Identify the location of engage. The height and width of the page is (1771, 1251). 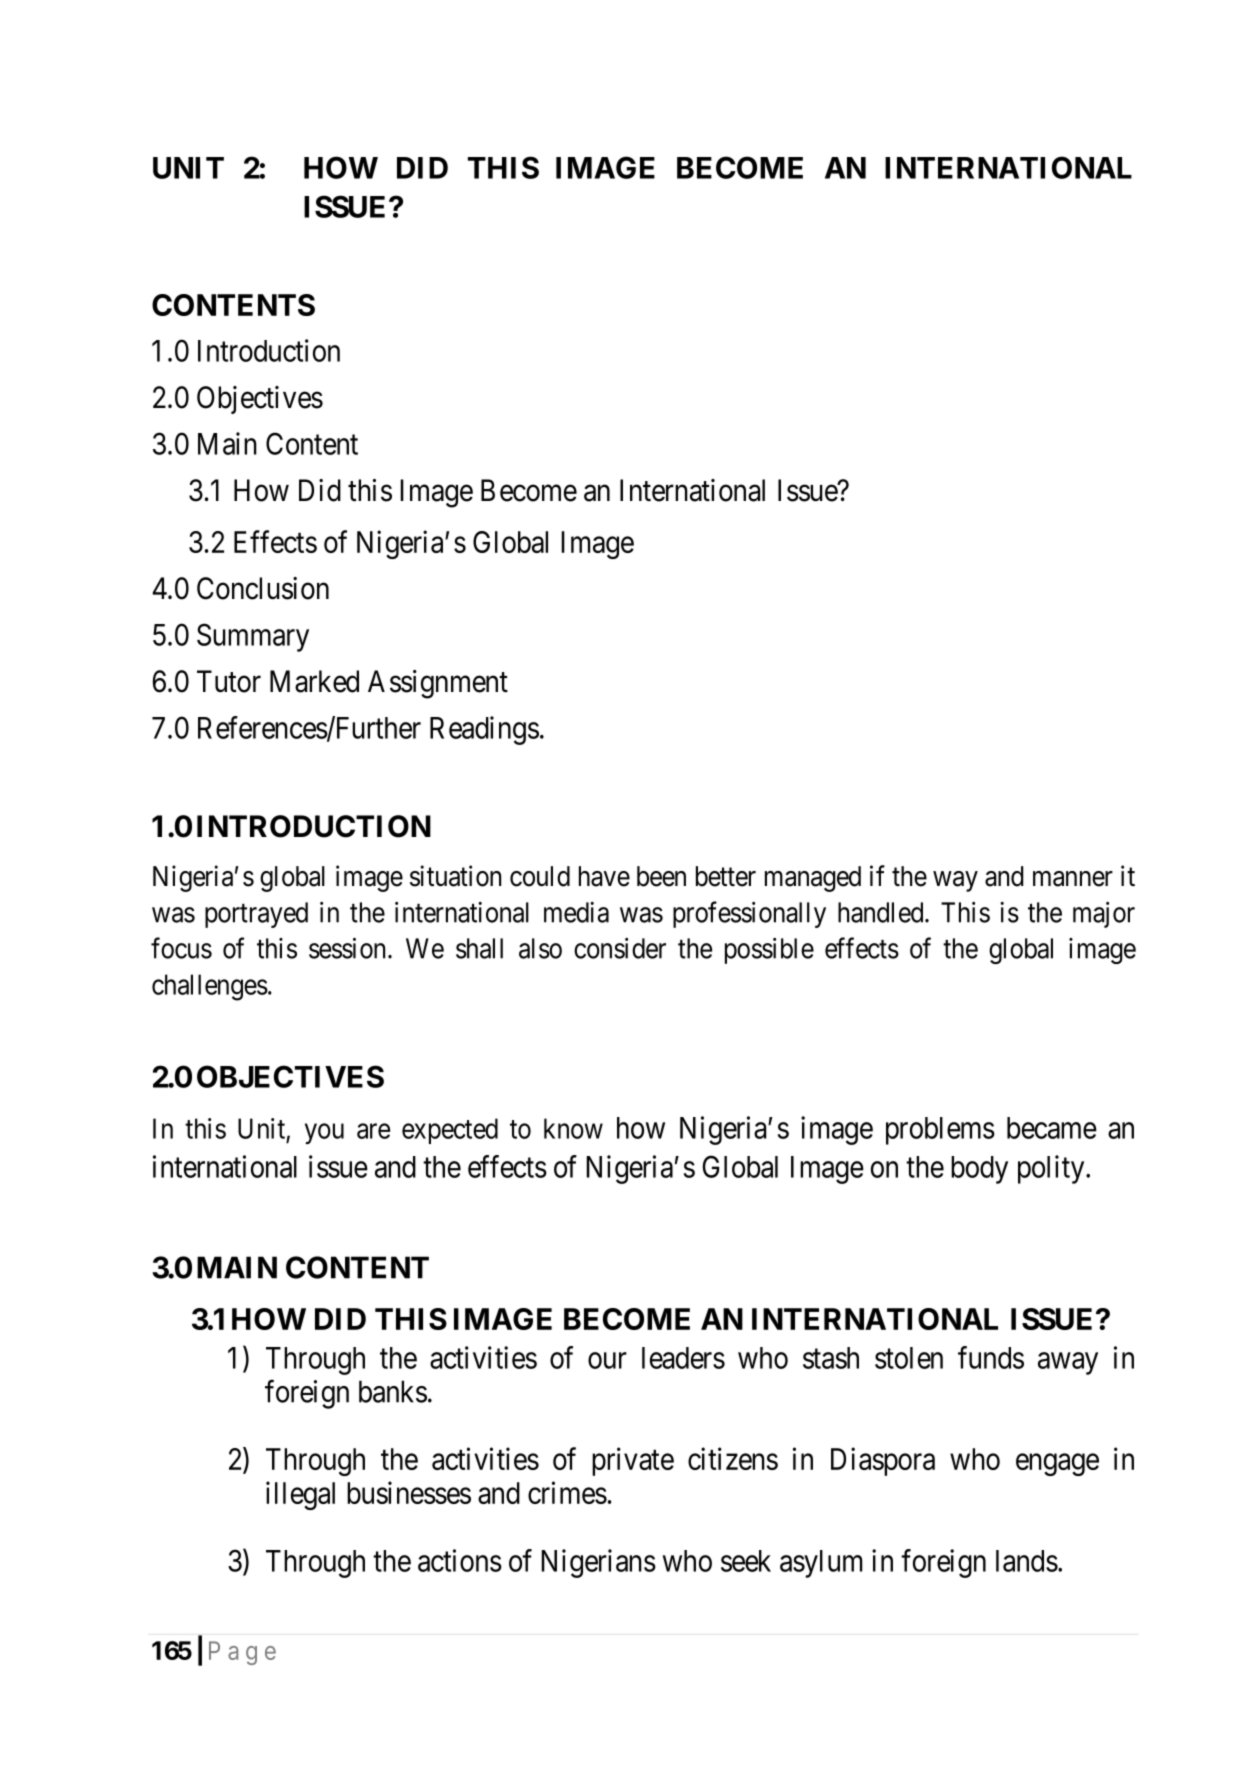
(1057, 1465).
